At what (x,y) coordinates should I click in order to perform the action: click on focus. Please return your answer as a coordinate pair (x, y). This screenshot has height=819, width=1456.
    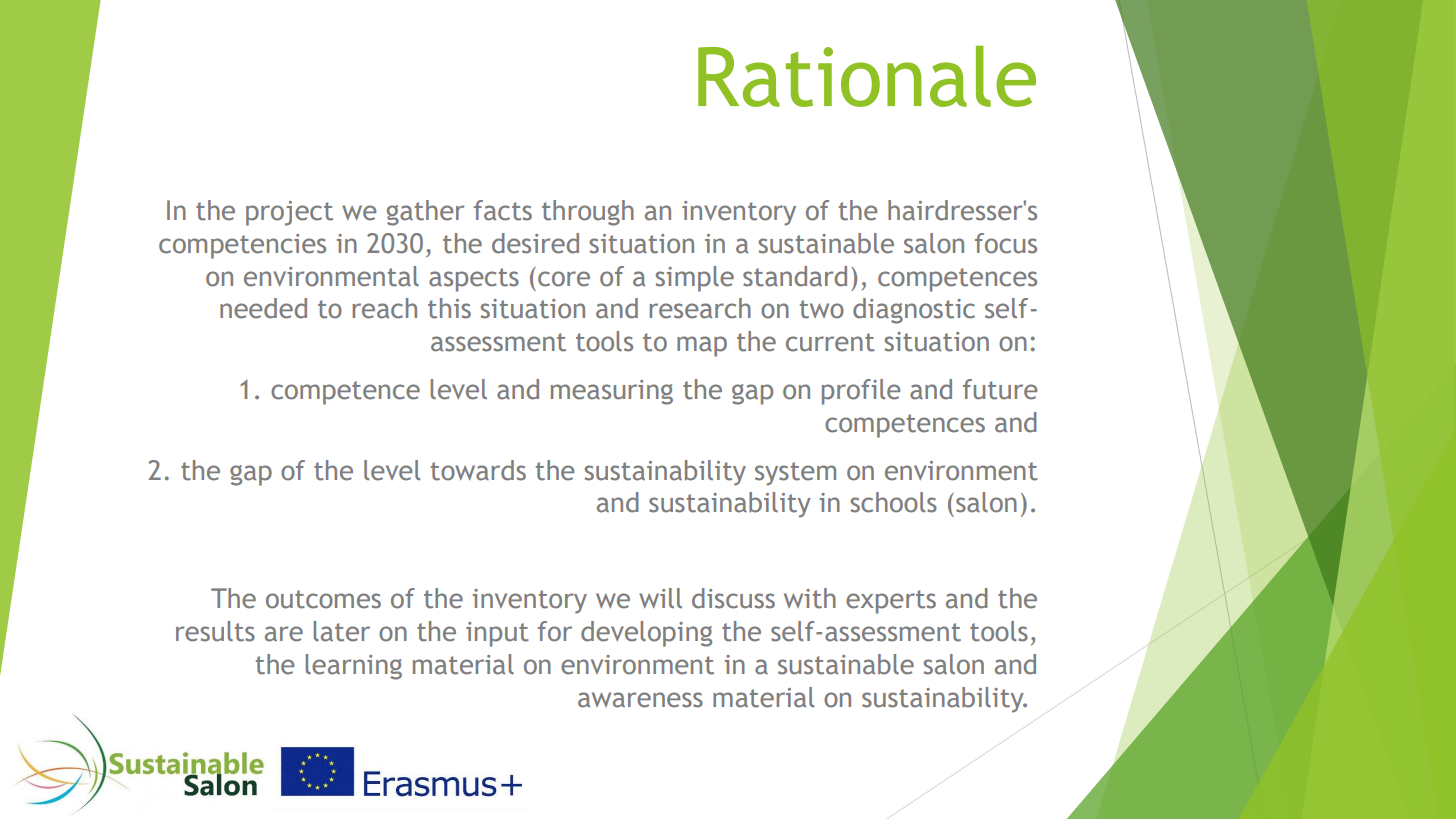
    Looking at the image, I should click on (1006, 243).
